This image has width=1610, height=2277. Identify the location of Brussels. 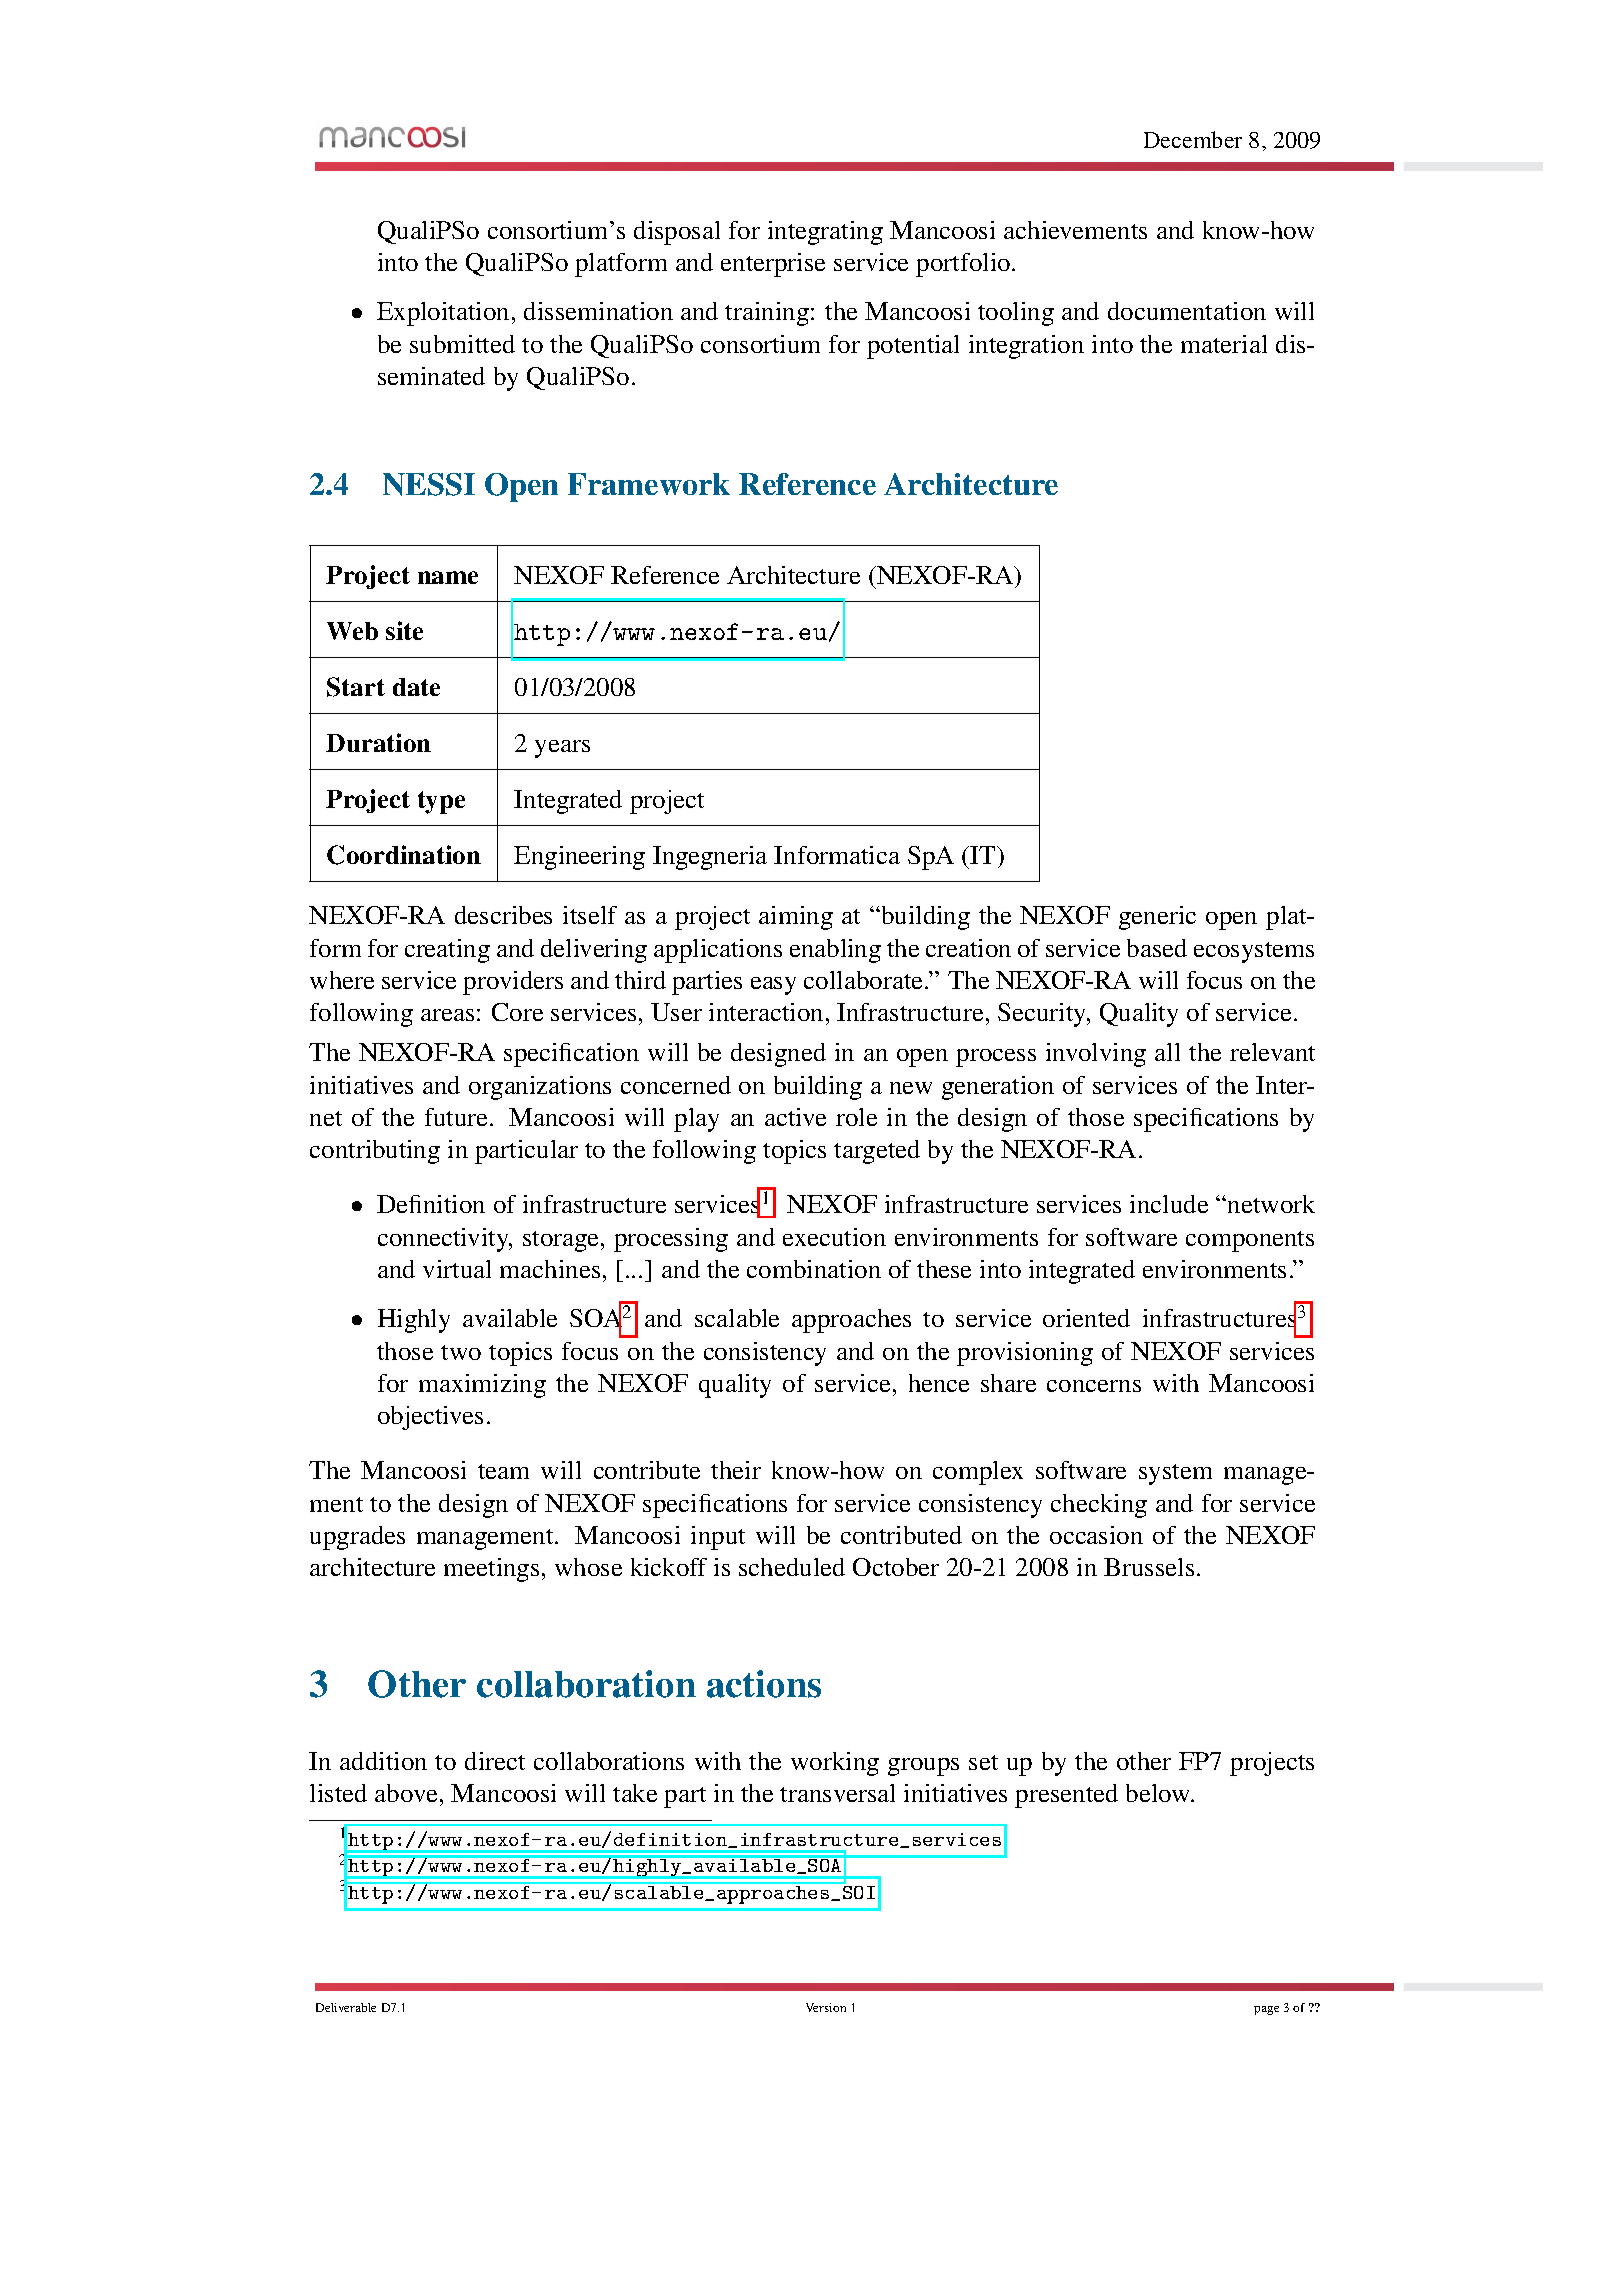
(1149, 1567).
